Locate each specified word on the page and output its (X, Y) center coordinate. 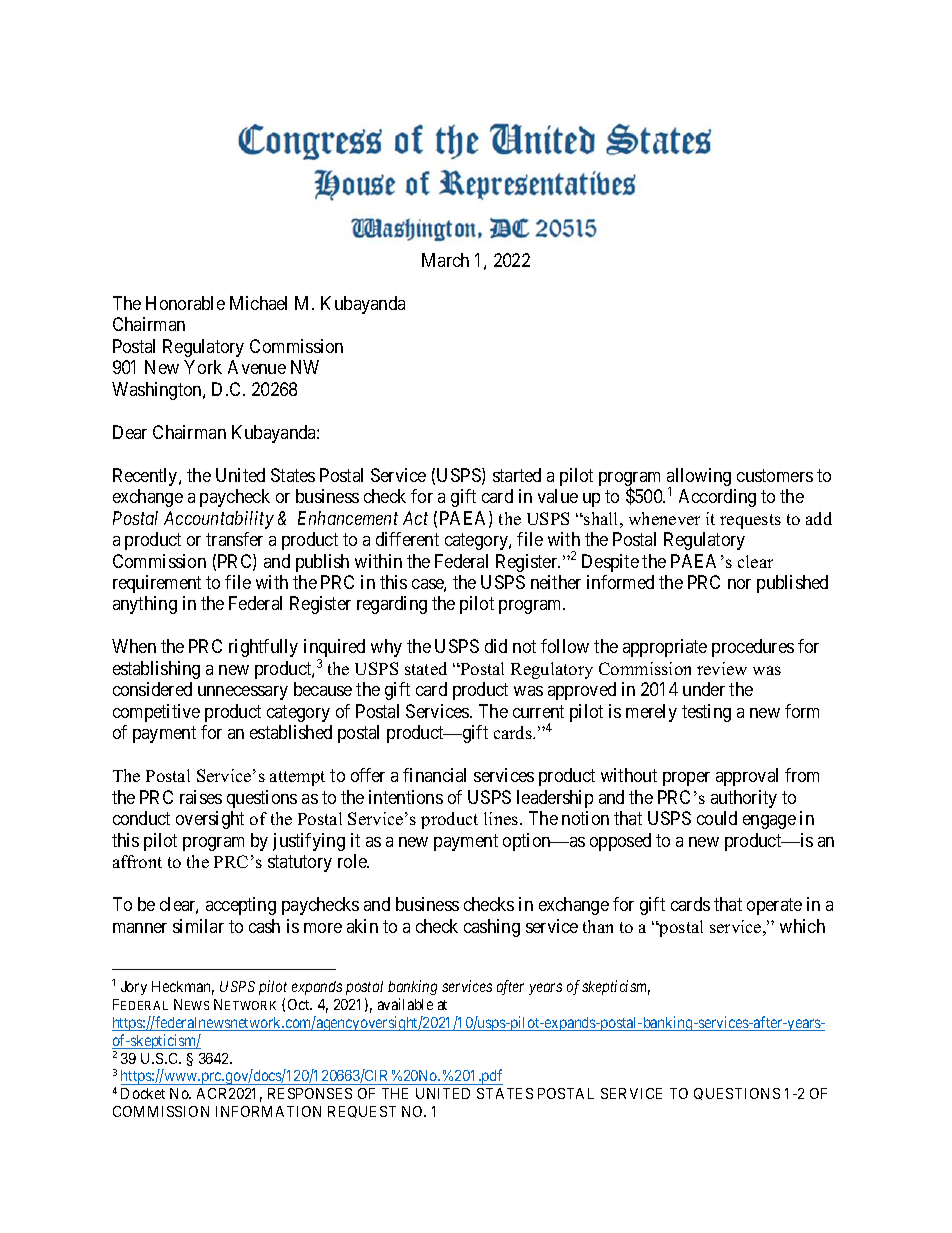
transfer (234, 539)
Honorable (185, 303)
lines (502, 818)
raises (201, 797)
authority (744, 799)
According (717, 498)
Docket (143, 1093)
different (407, 539)
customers (775, 475)
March (445, 260)
